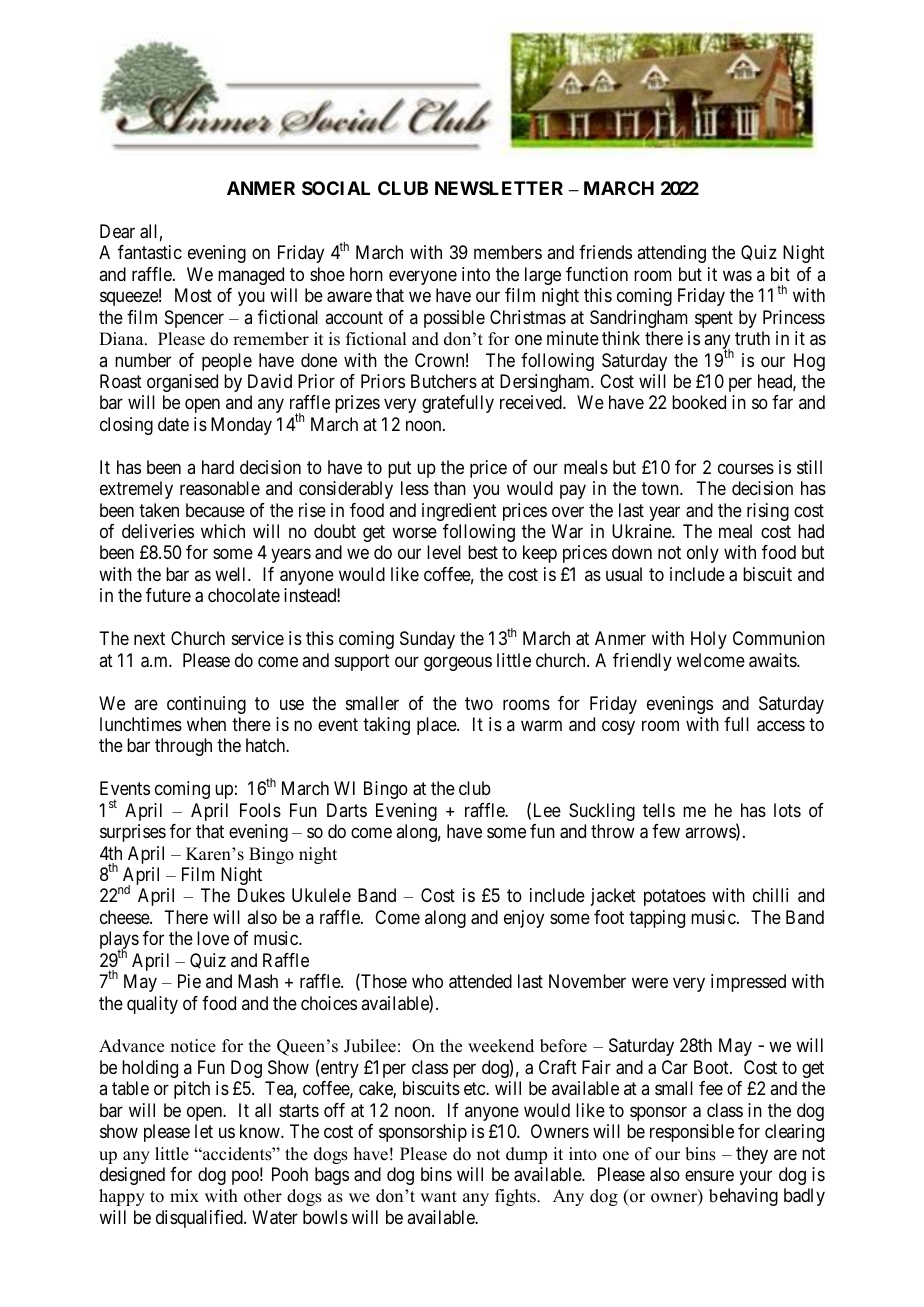 Image resolution: width=924 pixels, height=1307 pixels. I want to click on Dukes, so click(261, 895).
